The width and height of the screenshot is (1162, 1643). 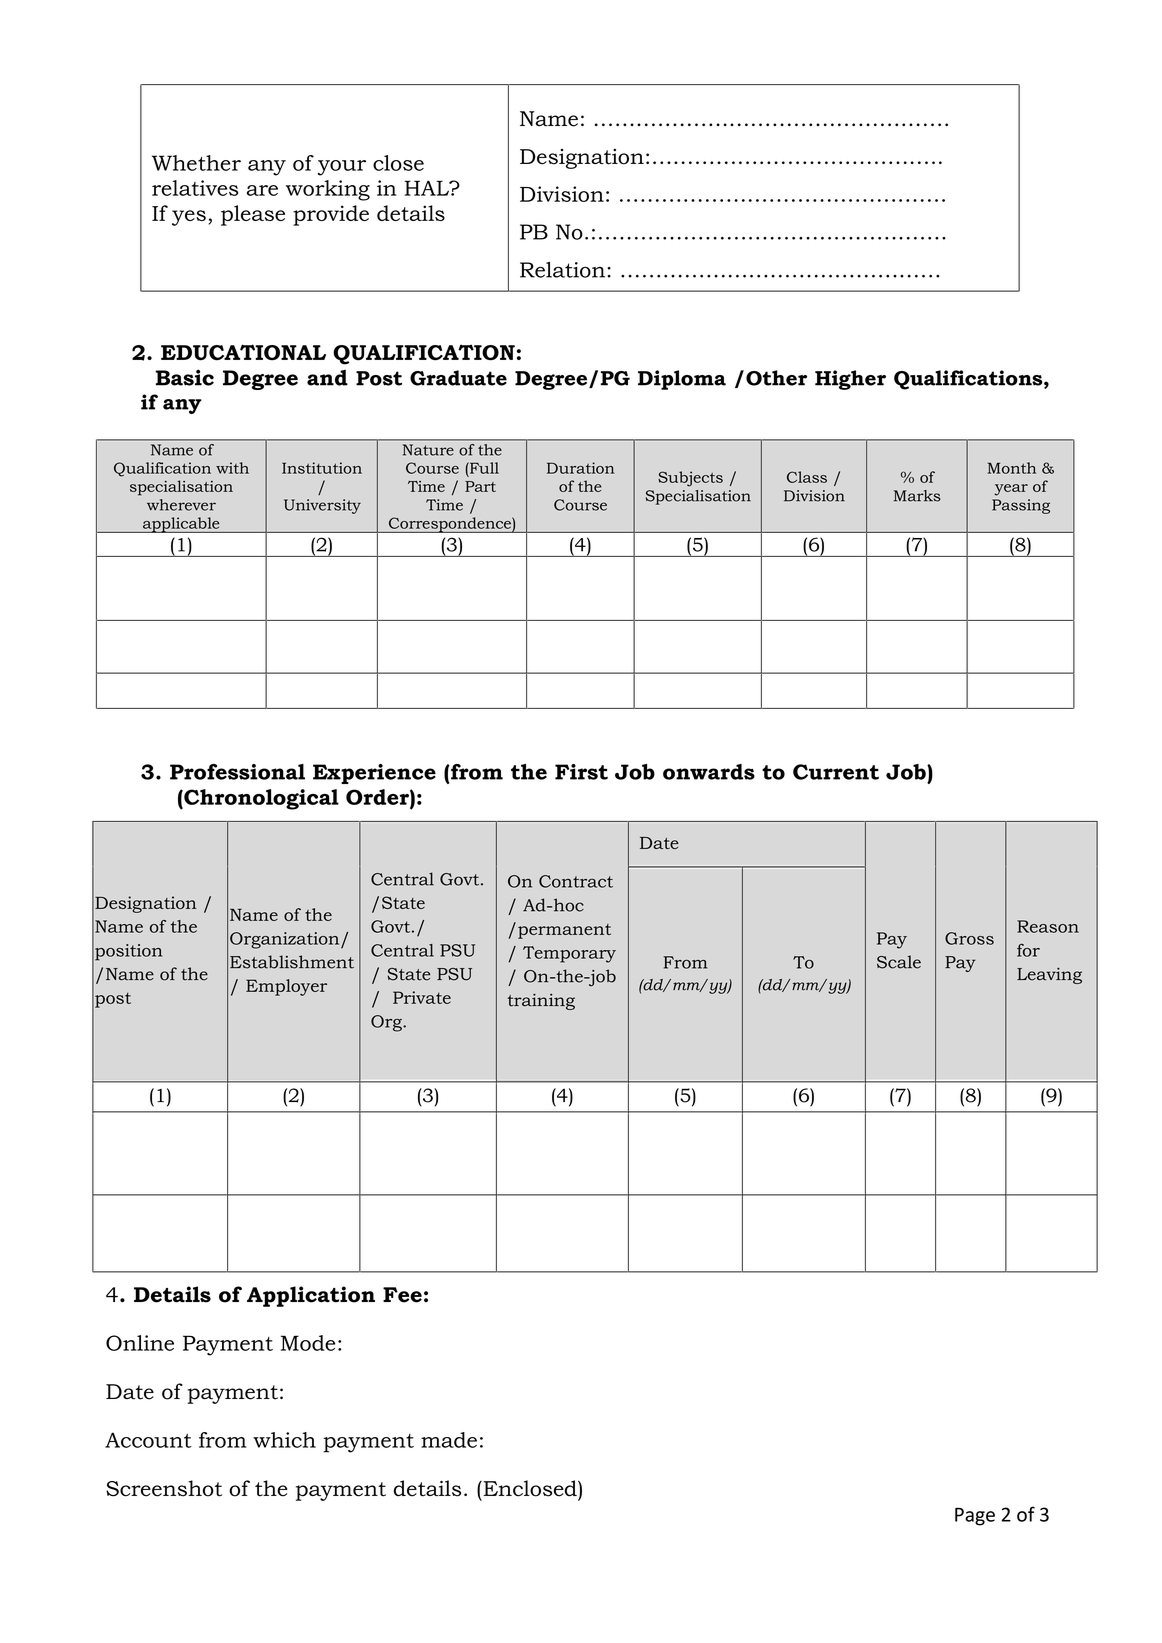 I want to click on which, so click(x=284, y=1440).
